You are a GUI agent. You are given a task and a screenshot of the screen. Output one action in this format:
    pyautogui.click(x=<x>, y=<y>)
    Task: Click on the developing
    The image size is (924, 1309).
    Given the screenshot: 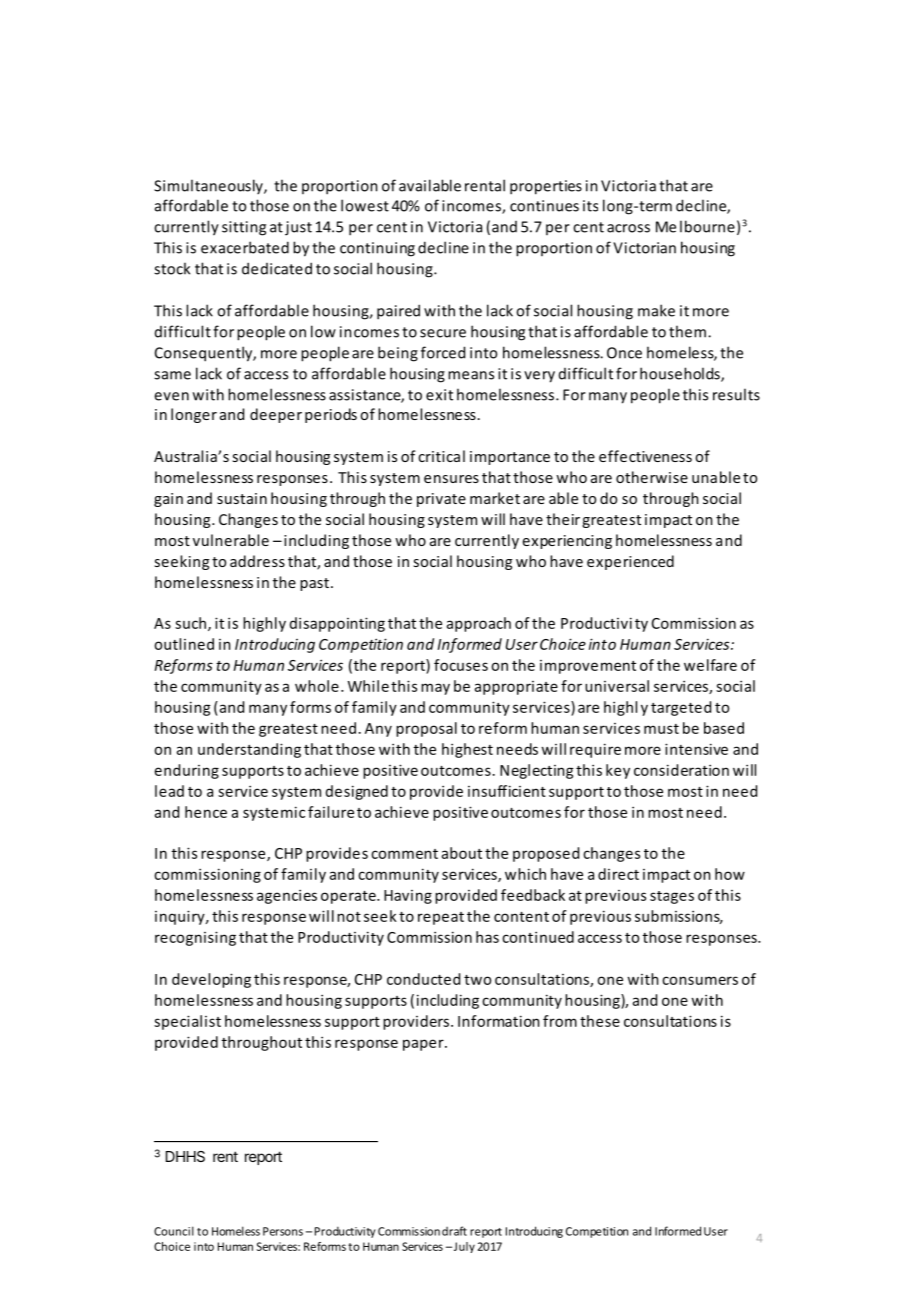 What is the action you would take?
    pyautogui.click(x=211, y=980)
